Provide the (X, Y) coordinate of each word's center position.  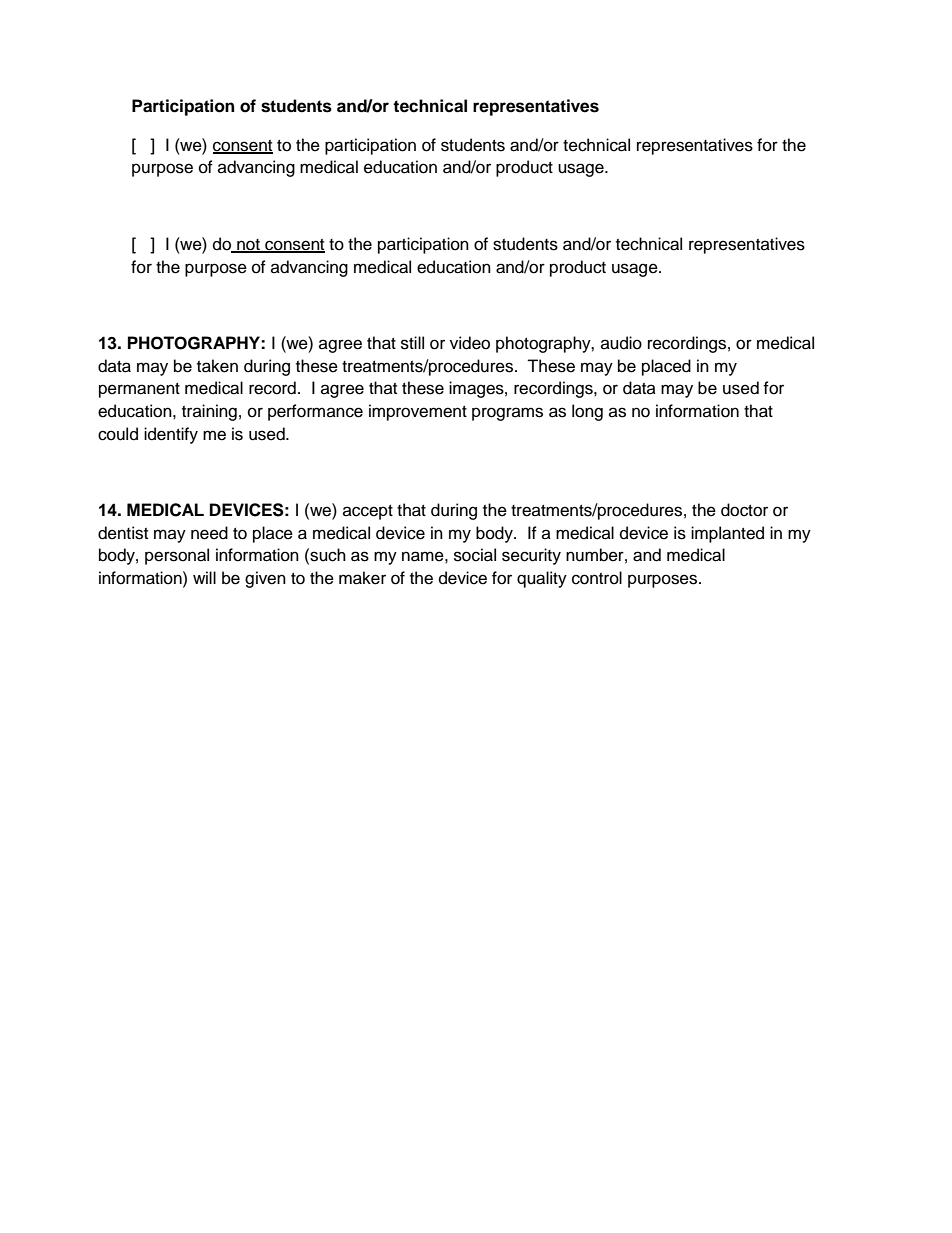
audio (621, 343)
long (587, 412)
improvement (418, 412)
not (248, 245)
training (209, 412)
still (412, 343)
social (475, 555)
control (597, 578)
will (204, 577)
